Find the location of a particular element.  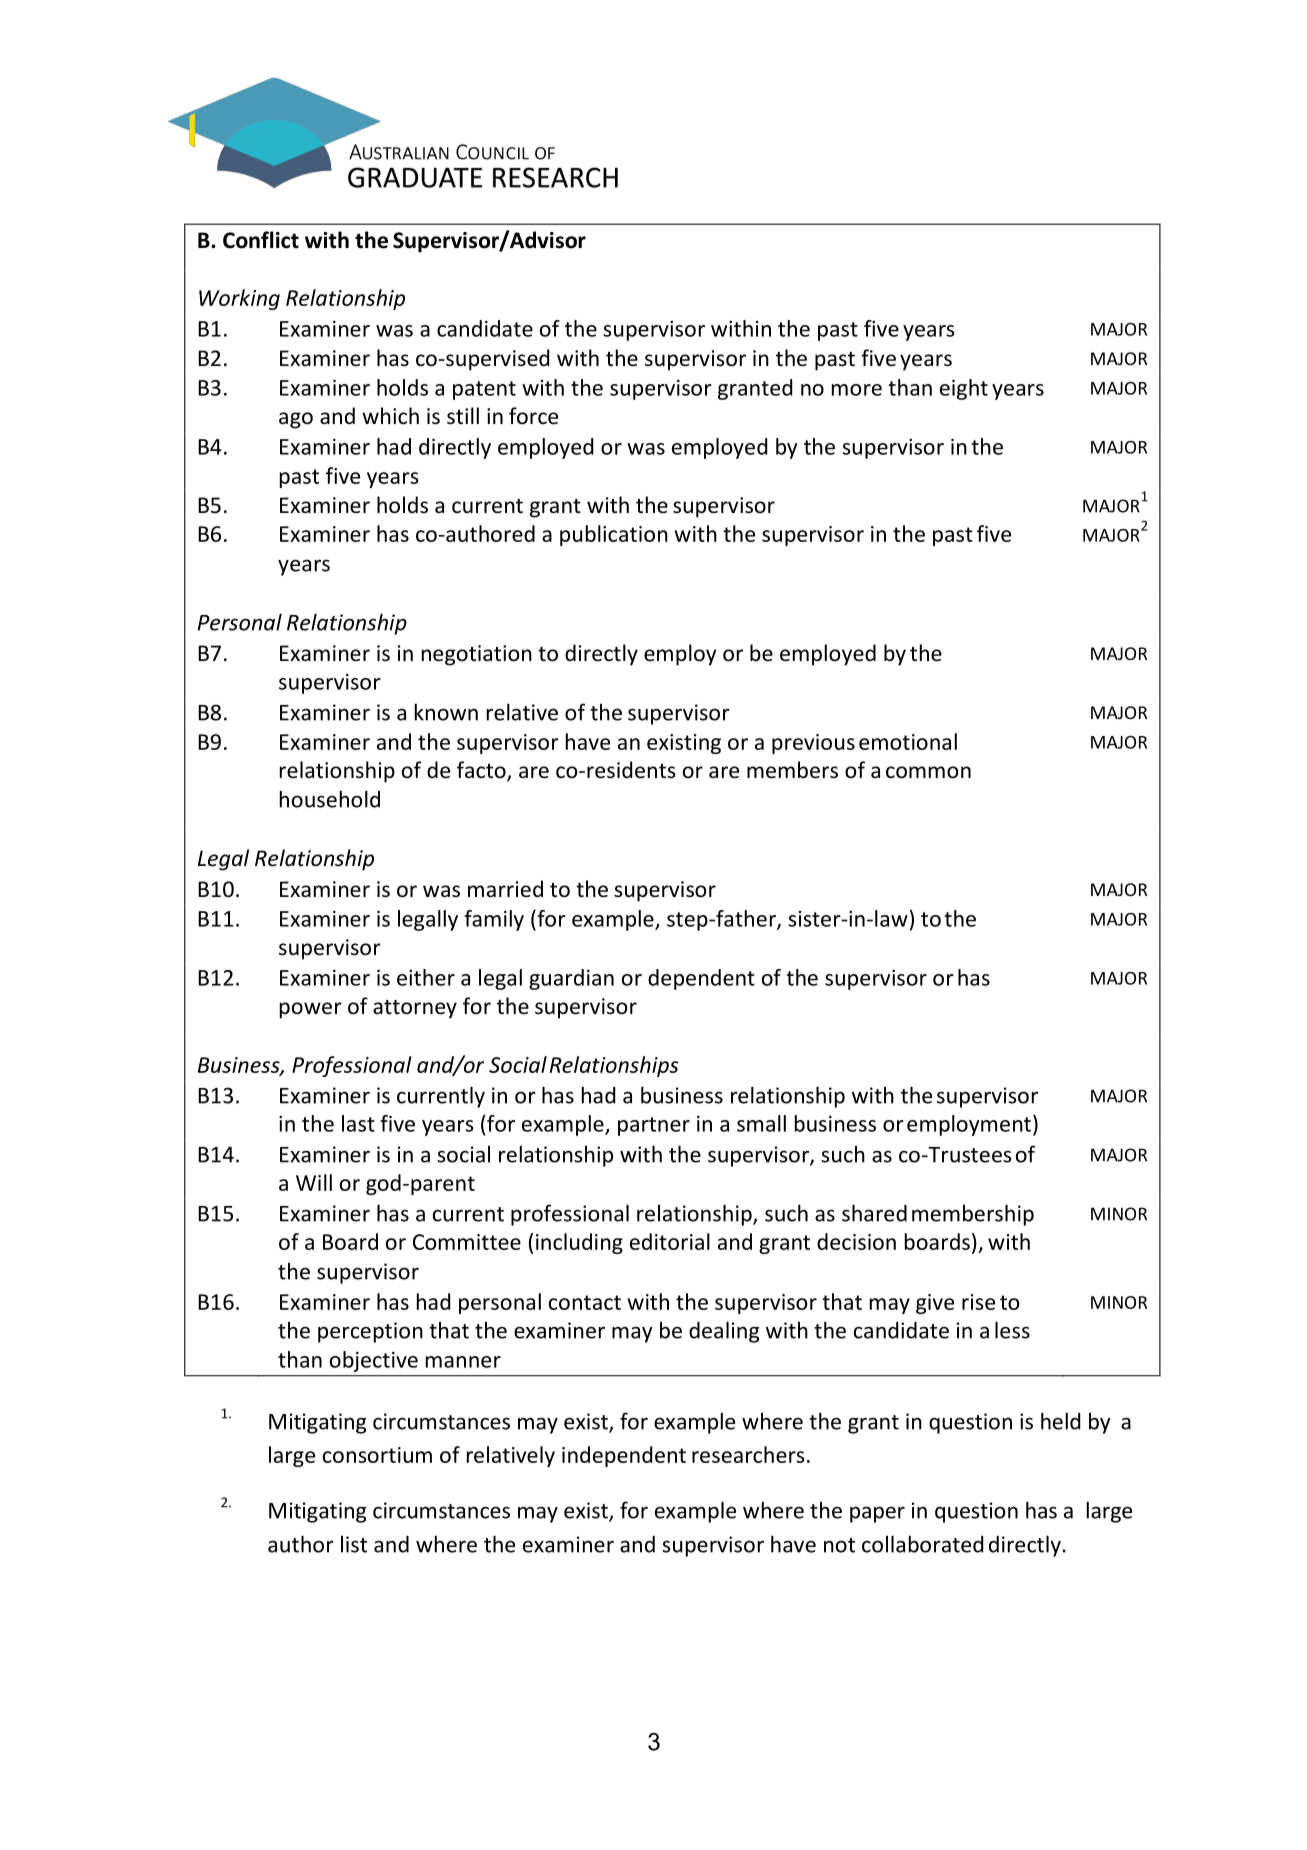

household is located at coordinates (330, 799).
